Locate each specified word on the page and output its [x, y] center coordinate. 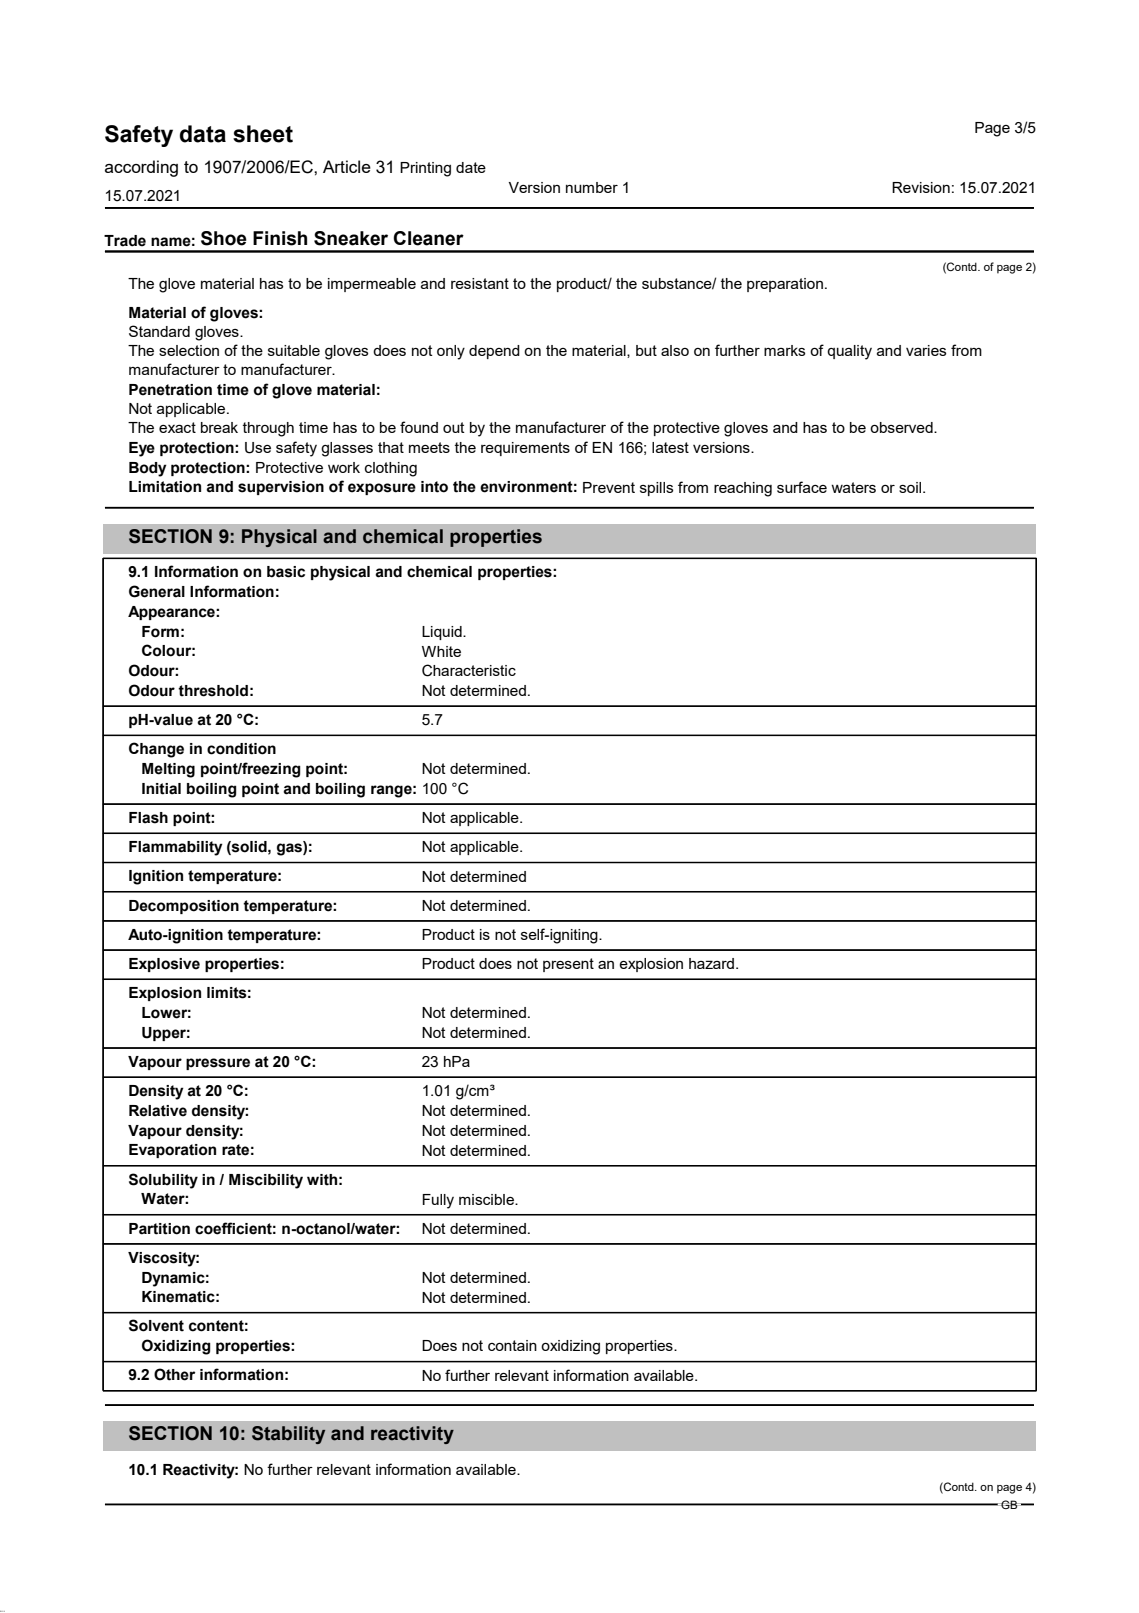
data [203, 134]
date [471, 167]
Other [174, 1374]
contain [512, 1345]
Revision [921, 187]
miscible [487, 1199]
